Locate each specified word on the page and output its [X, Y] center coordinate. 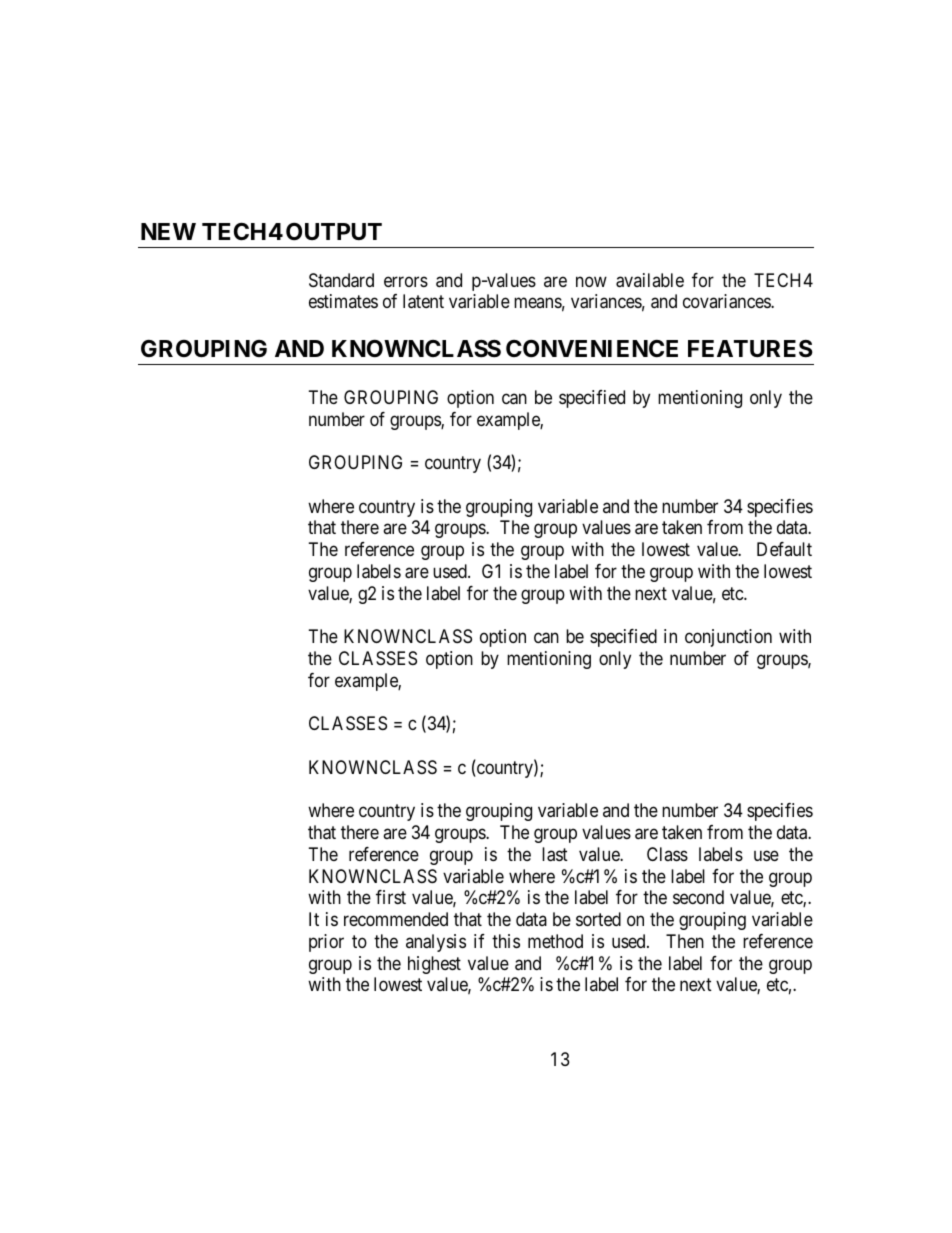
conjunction [728, 638]
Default [784, 549]
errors [406, 281]
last [555, 854]
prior [326, 943]
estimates [343, 301]
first [391, 897]
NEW [168, 231]
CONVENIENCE [592, 348]
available [650, 280]
